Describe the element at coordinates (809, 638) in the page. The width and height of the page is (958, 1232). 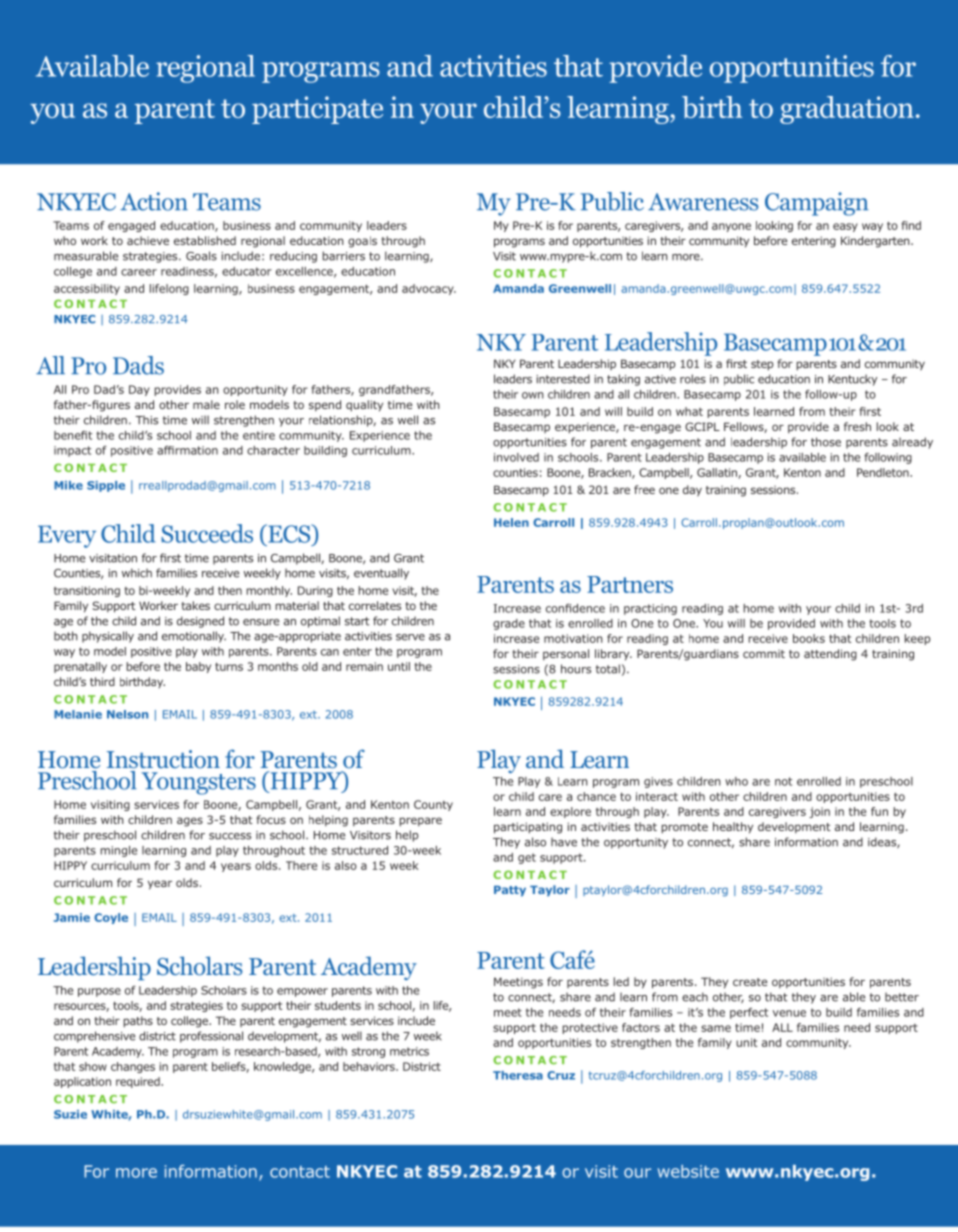
I see `books` at that location.
